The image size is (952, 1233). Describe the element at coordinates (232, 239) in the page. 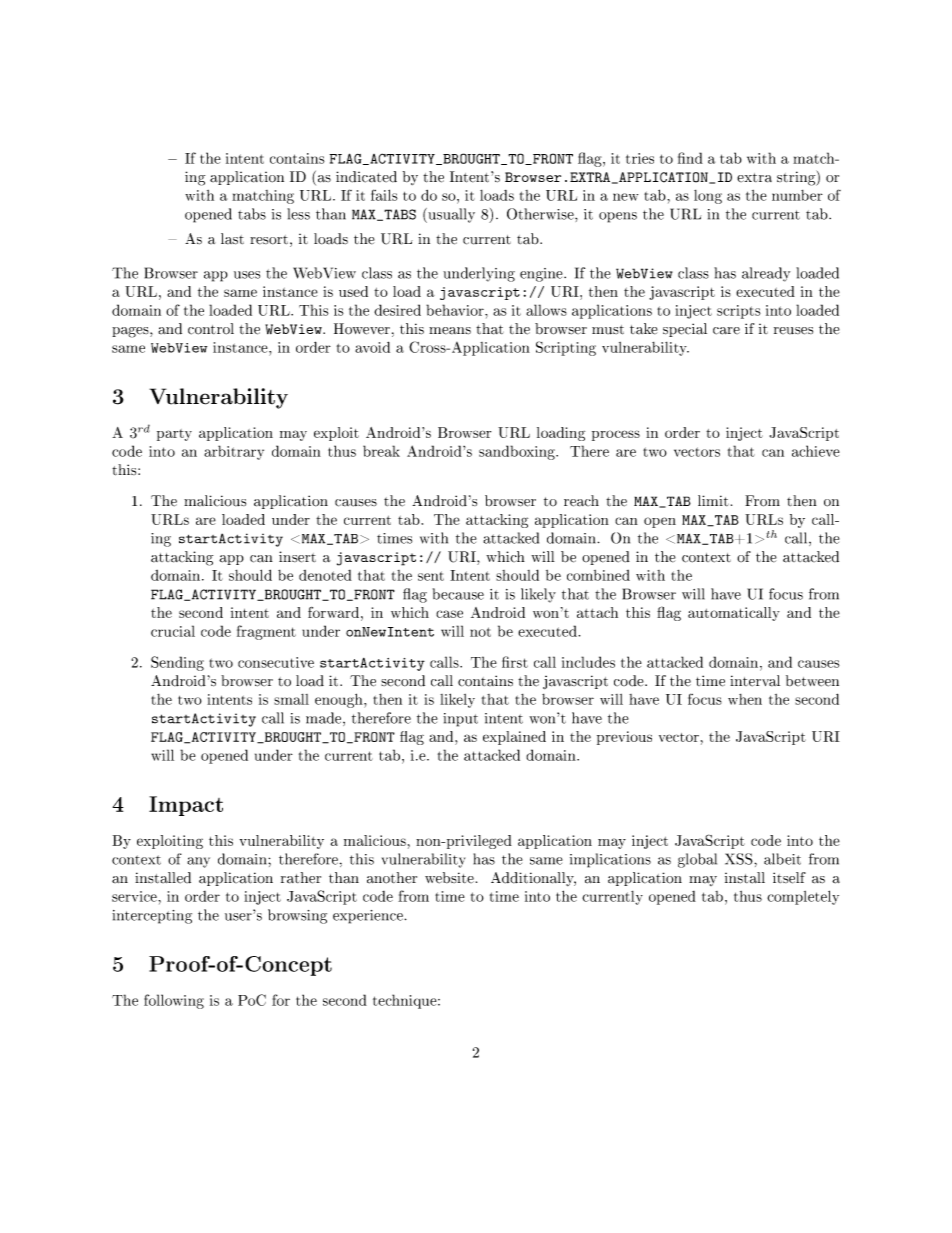

I see `last` at that location.
